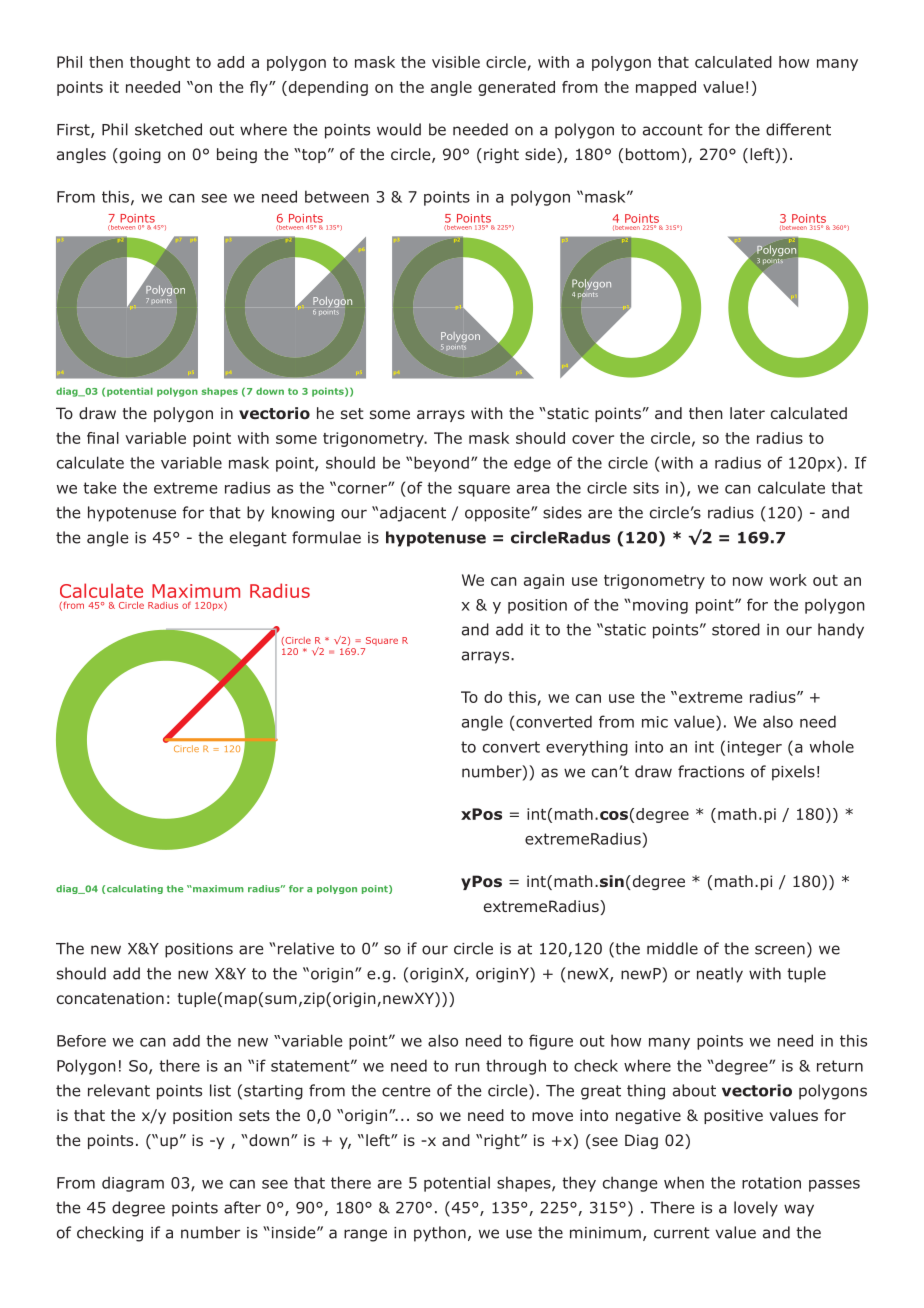  What do you see at coordinates (666, 88) in the page?
I see `mapped` at bounding box center [666, 88].
